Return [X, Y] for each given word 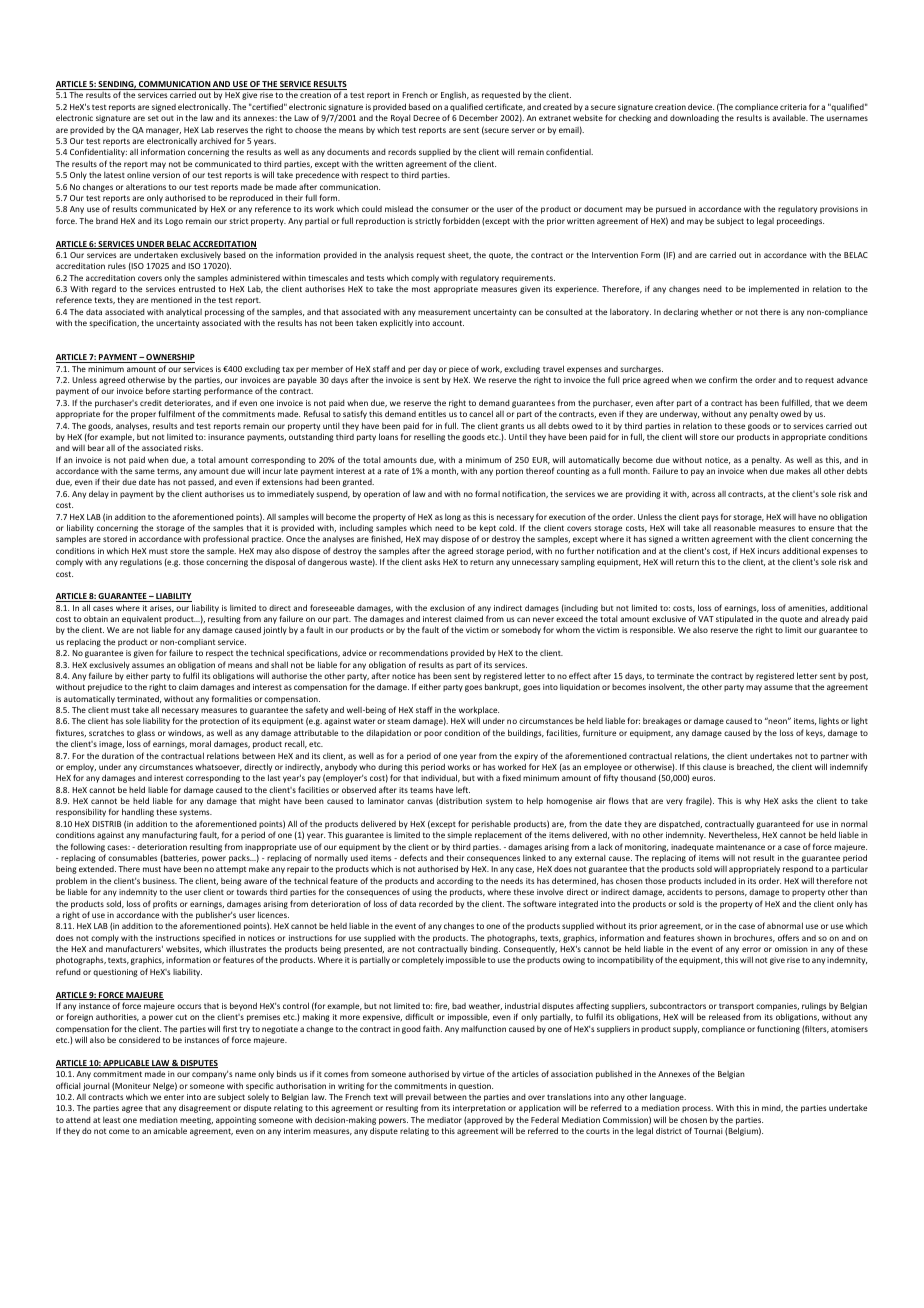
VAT [706, 619]
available [790, 117]
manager [163, 131]
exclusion [447, 607]
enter [174, 1097]
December [478, 117]
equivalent [142, 621]
